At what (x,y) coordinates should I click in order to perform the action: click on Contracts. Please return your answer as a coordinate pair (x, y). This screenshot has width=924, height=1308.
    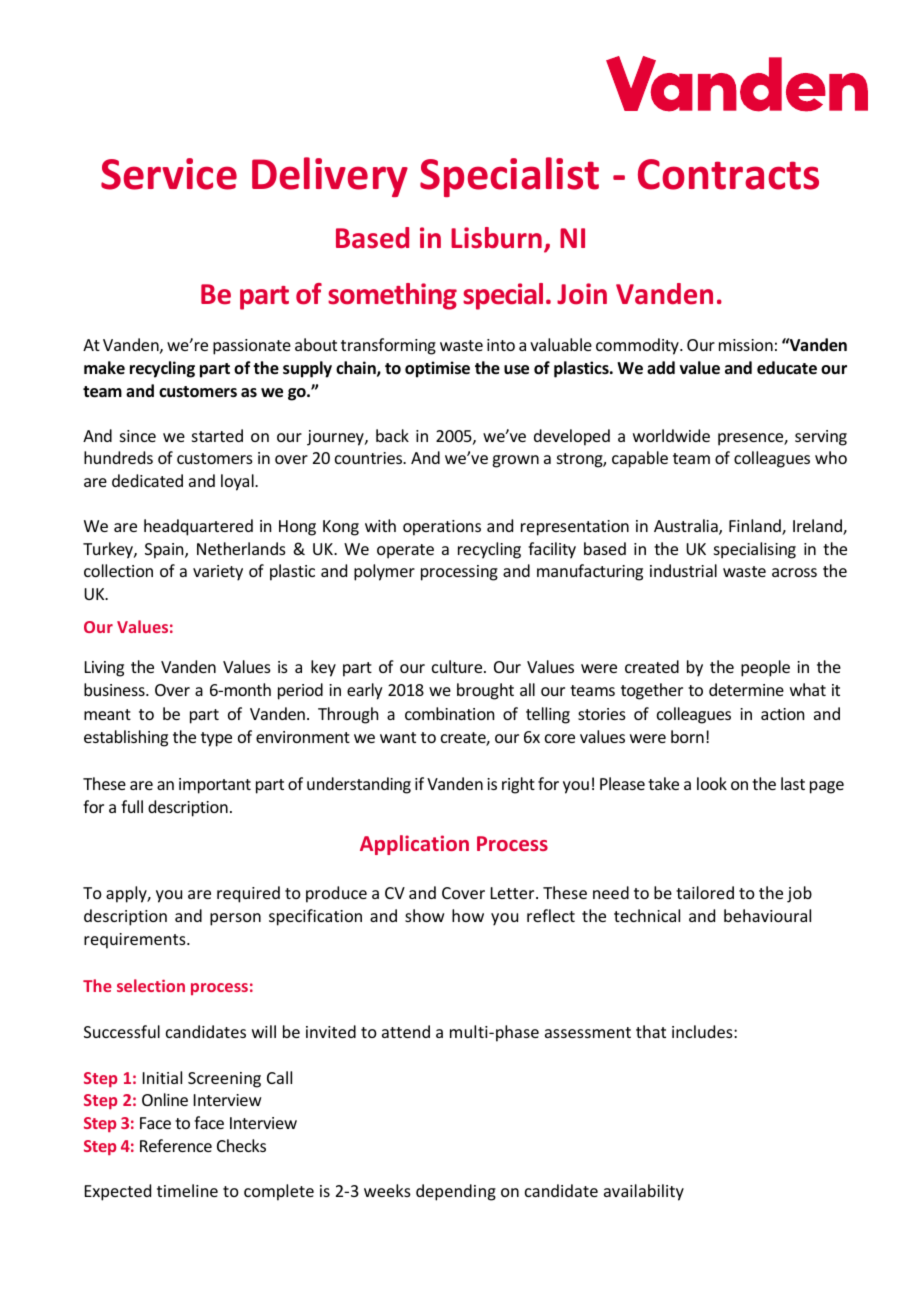
    Looking at the image, I should click on (728, 174).
